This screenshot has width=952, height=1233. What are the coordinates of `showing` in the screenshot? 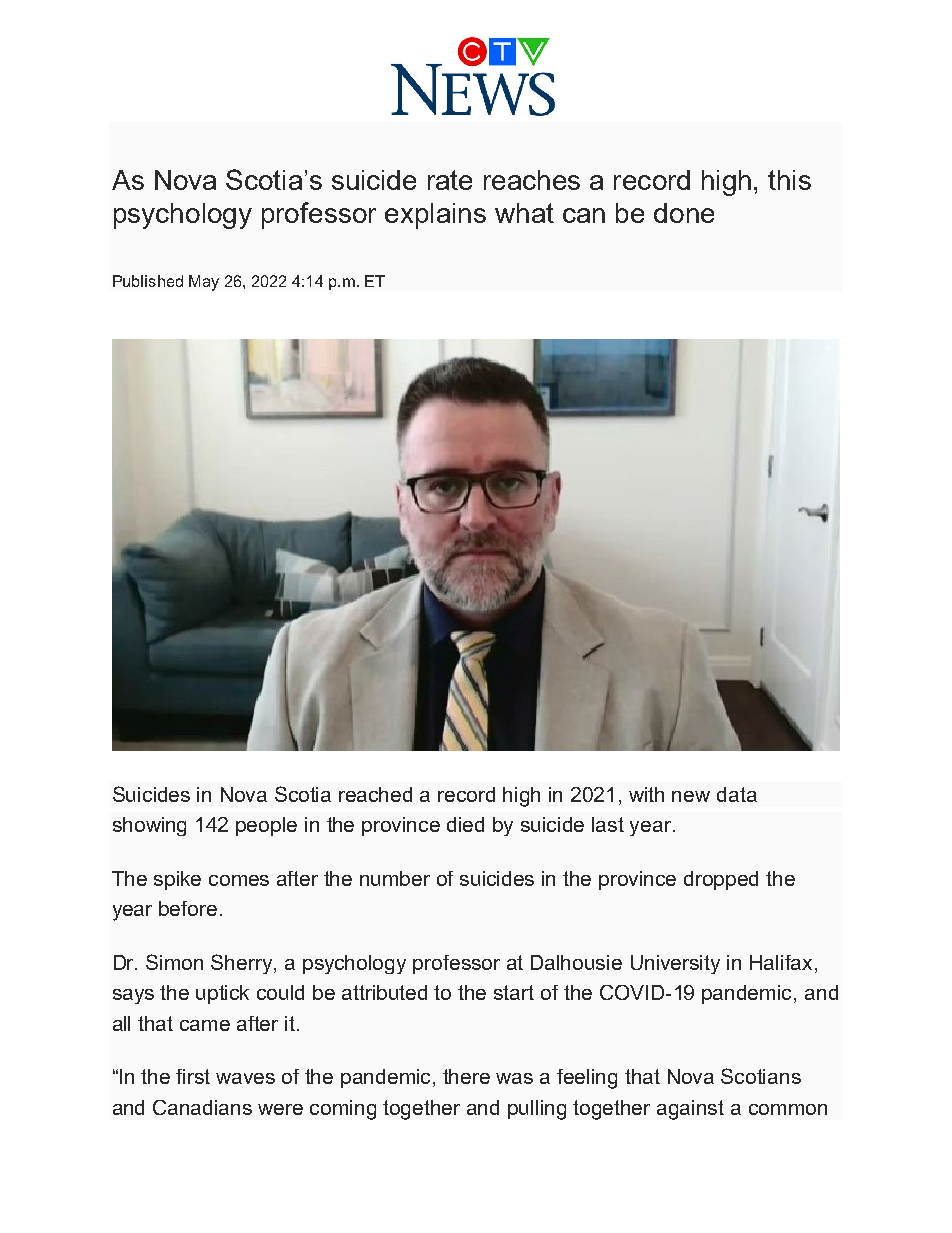 It's located at (149, 826).
